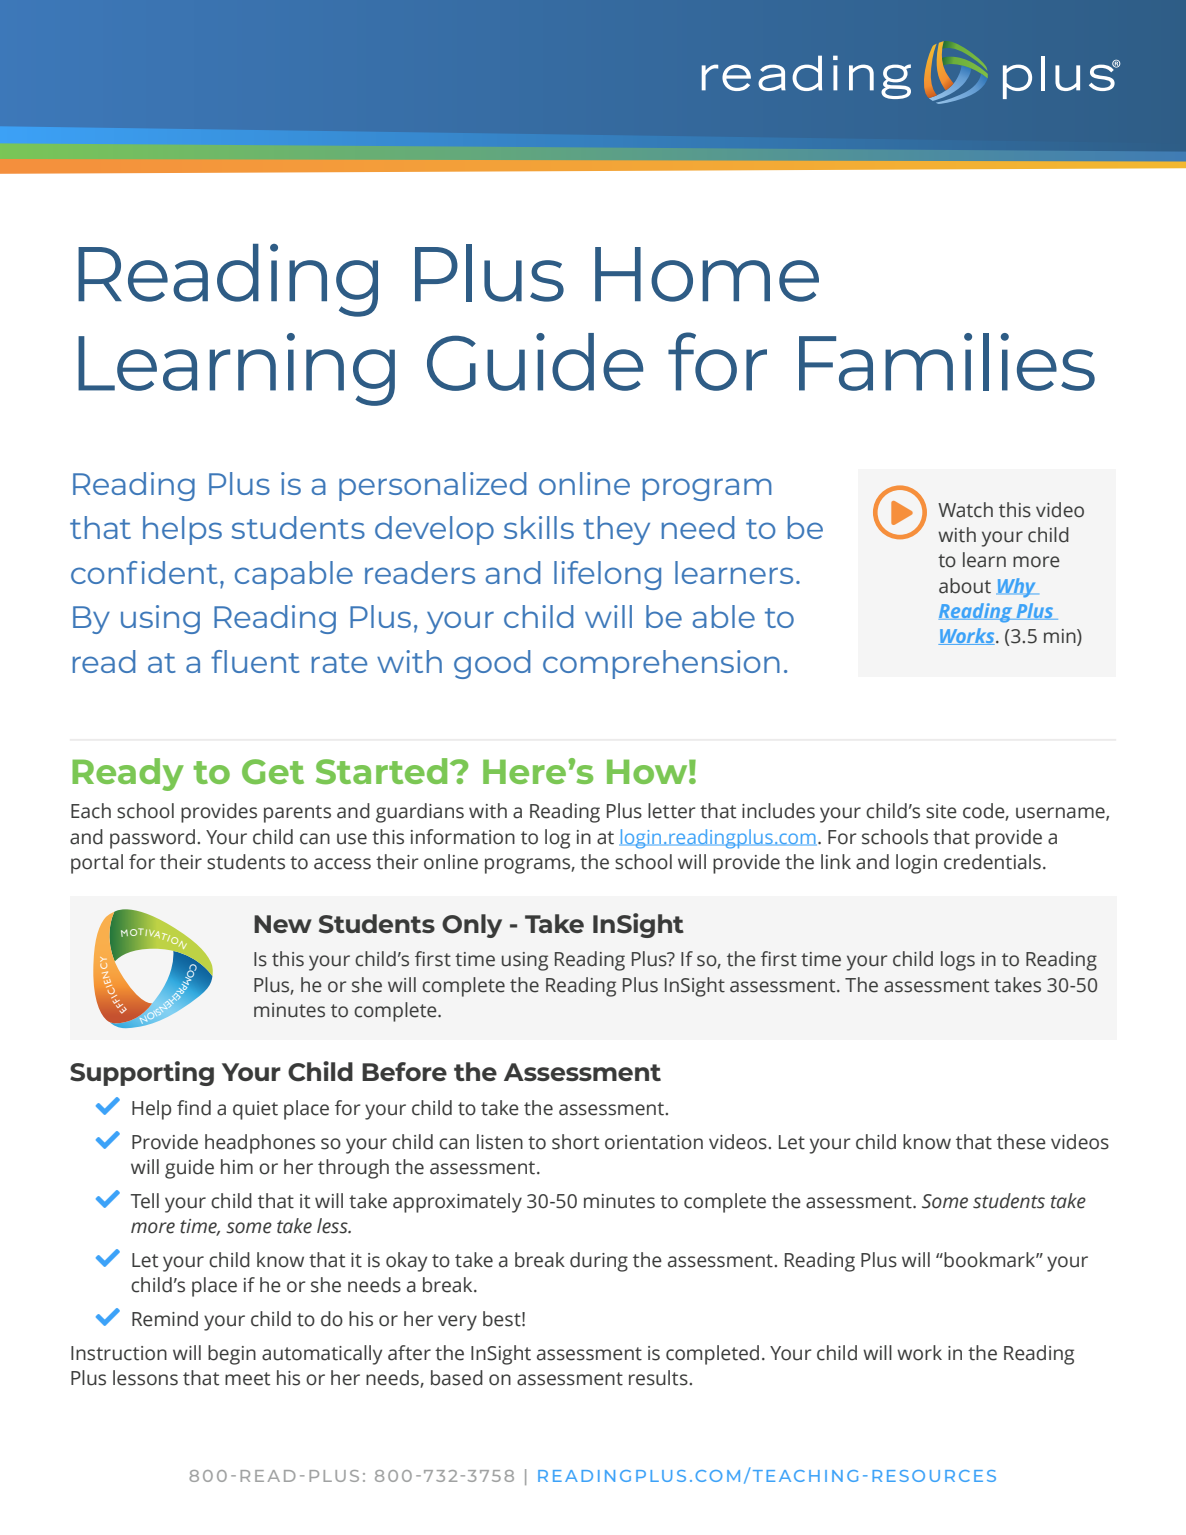 This page has width=1186, height=1535. What do you see at coordinates (432, 486) in the page?
I see `personalized` at bounding box center [432, 486].
